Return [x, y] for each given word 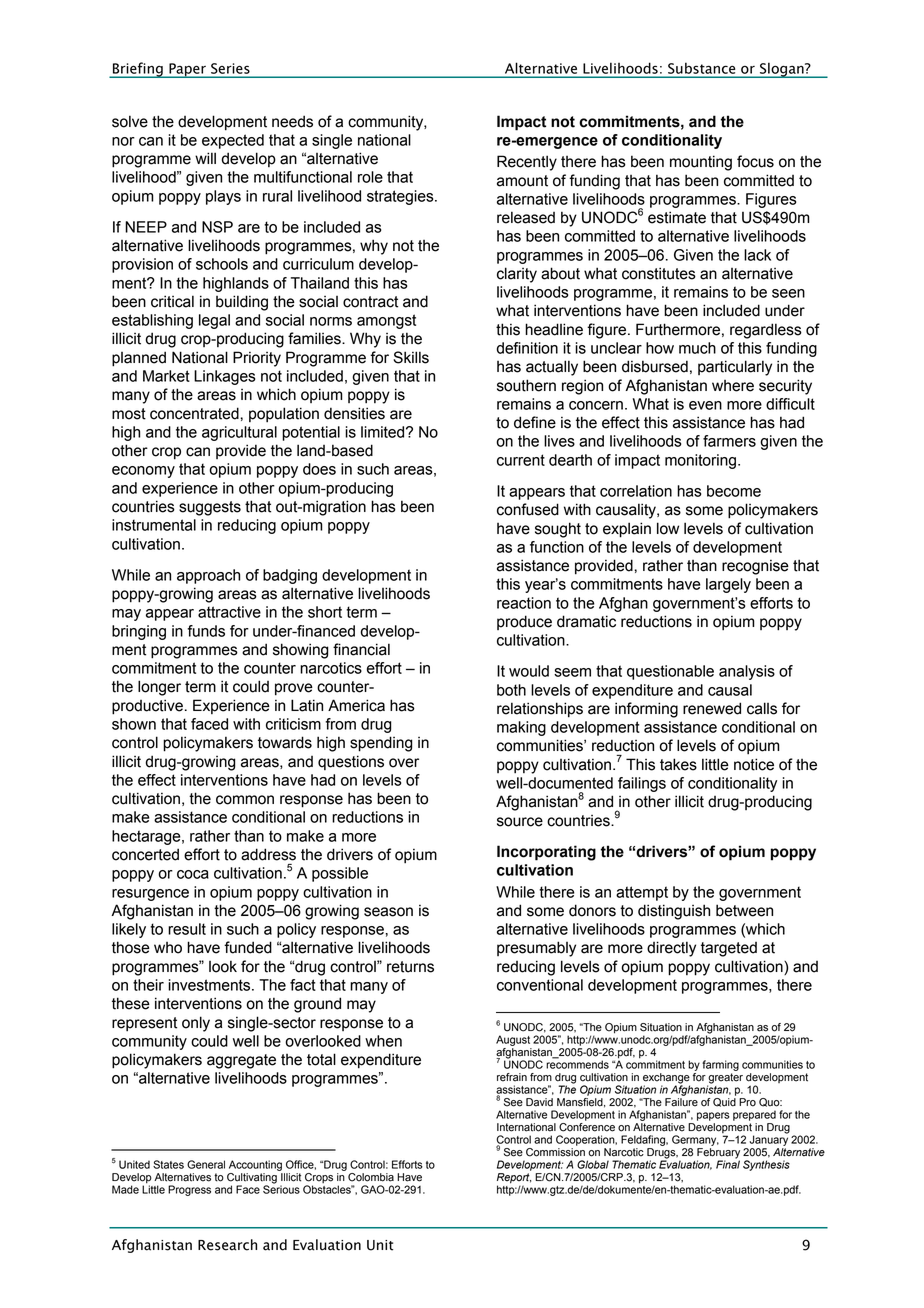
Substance [701, 68]
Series [230, 68]
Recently [527, 163]
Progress [189, 1190]
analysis [747, 672]
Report [514, 1179]
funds [206, 631]
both [511, 690]
